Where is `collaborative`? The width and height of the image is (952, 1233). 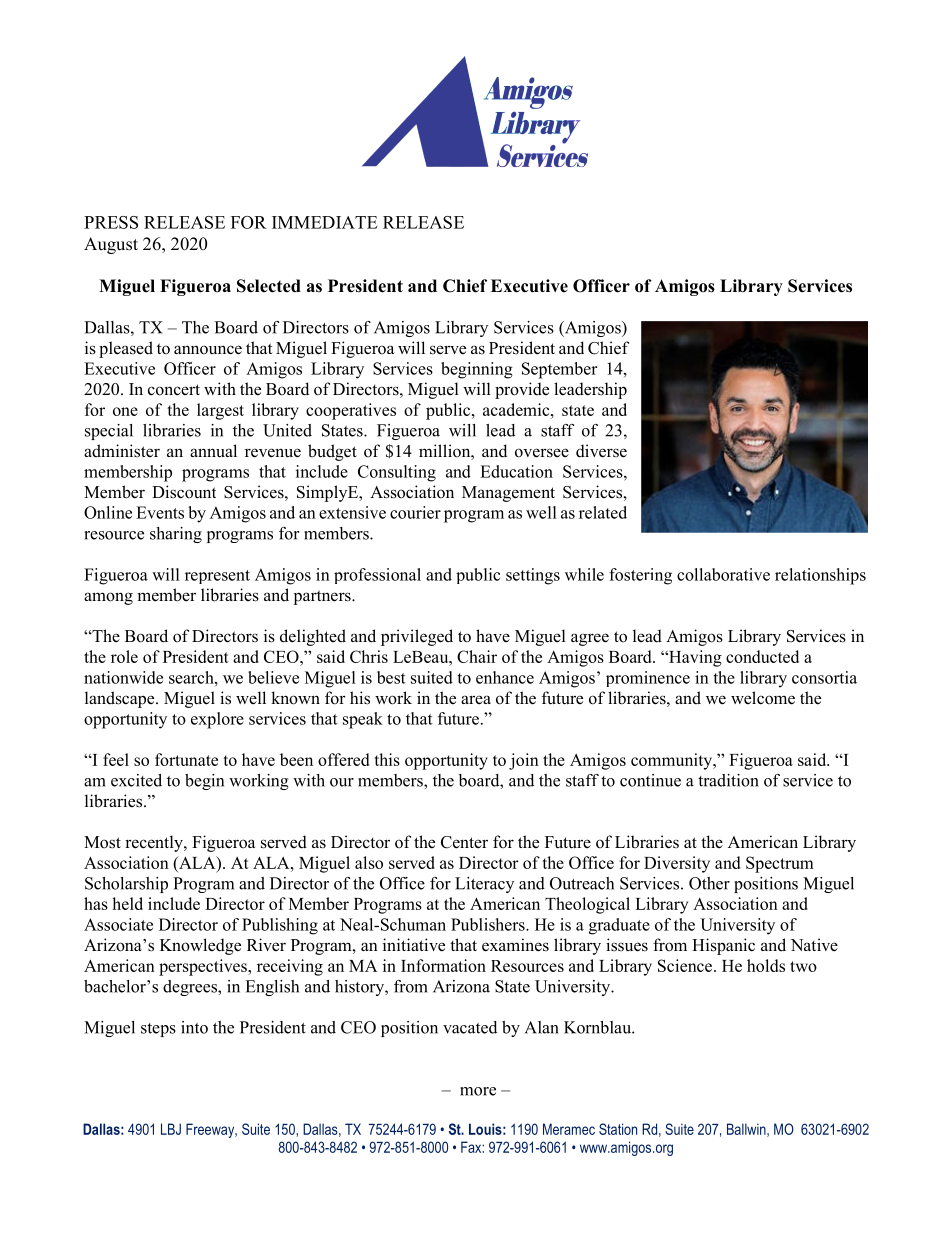
collaborative is located at coordinates (723, 574).
